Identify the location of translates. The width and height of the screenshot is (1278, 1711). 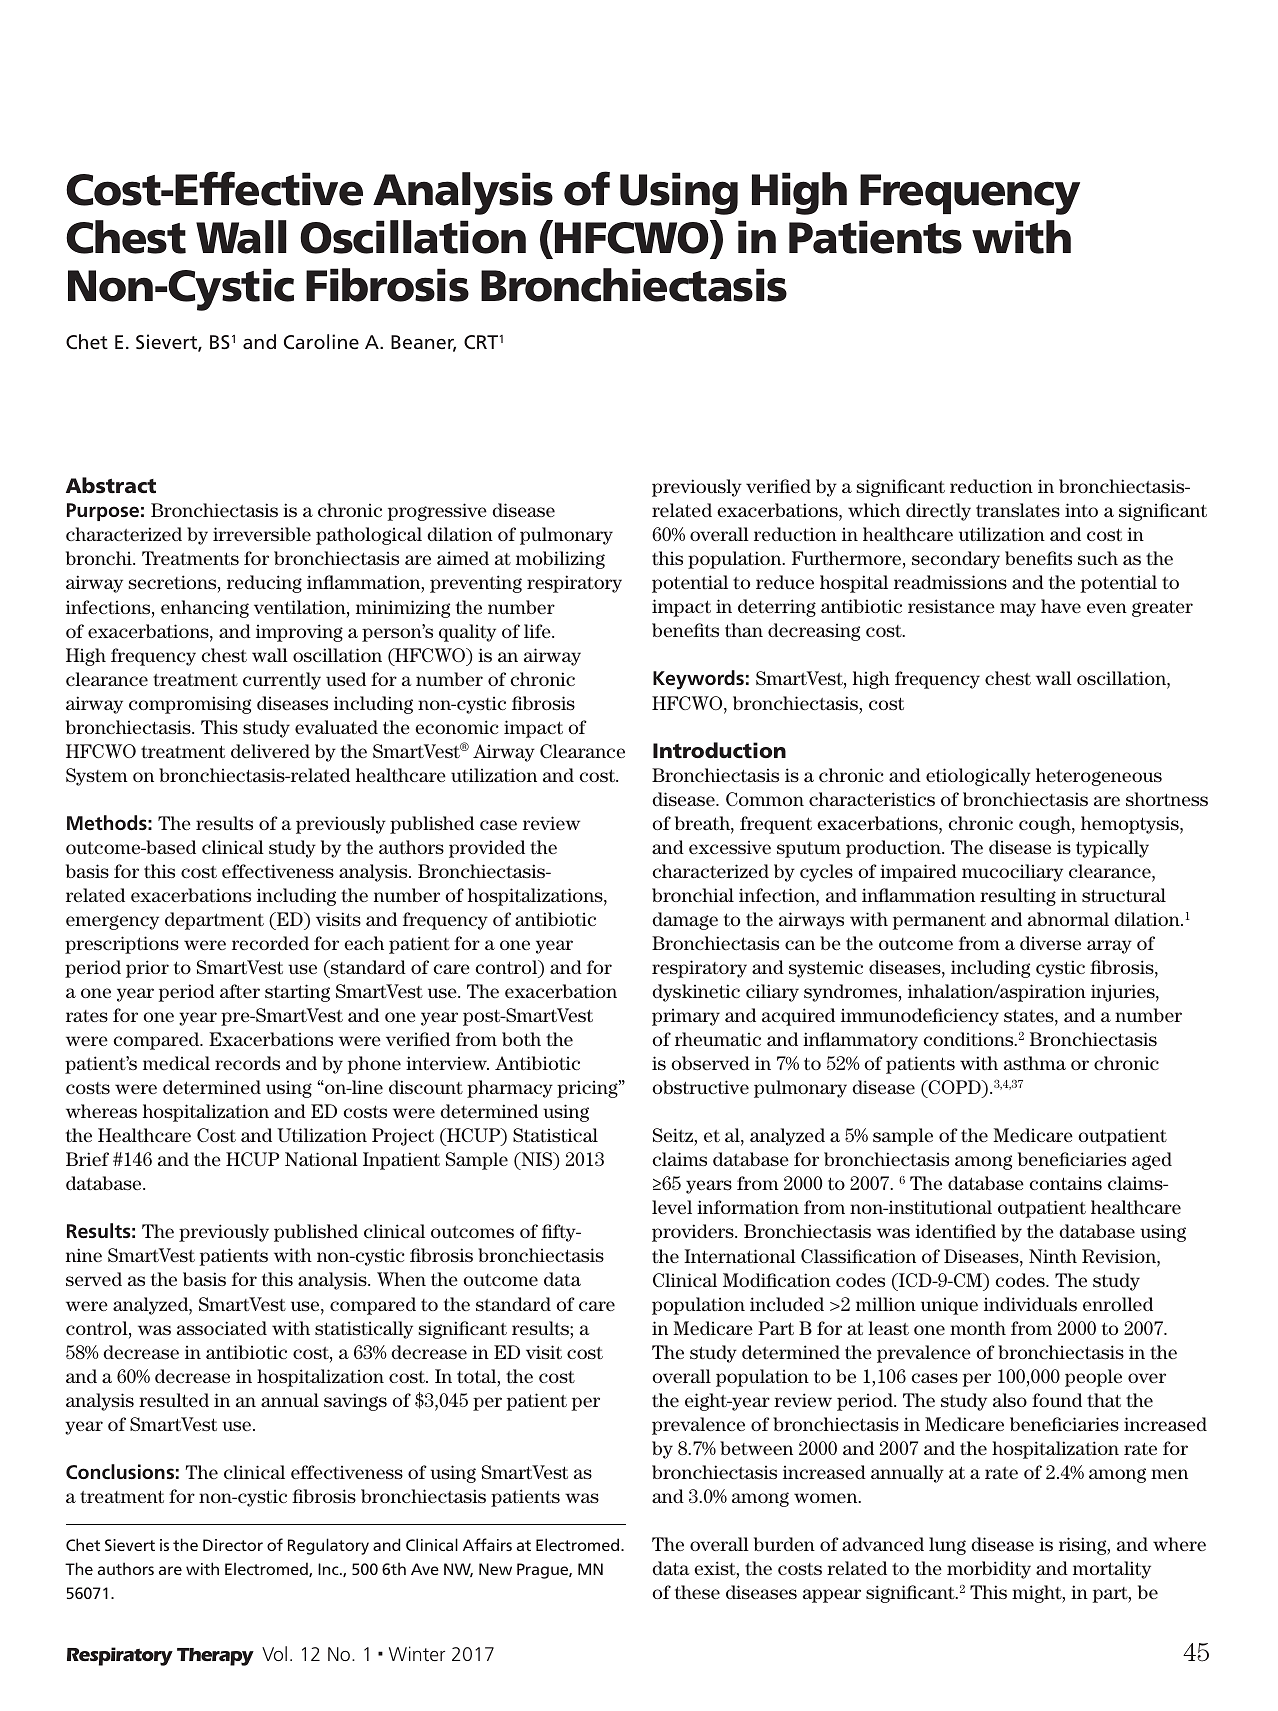
(1018, 510).
